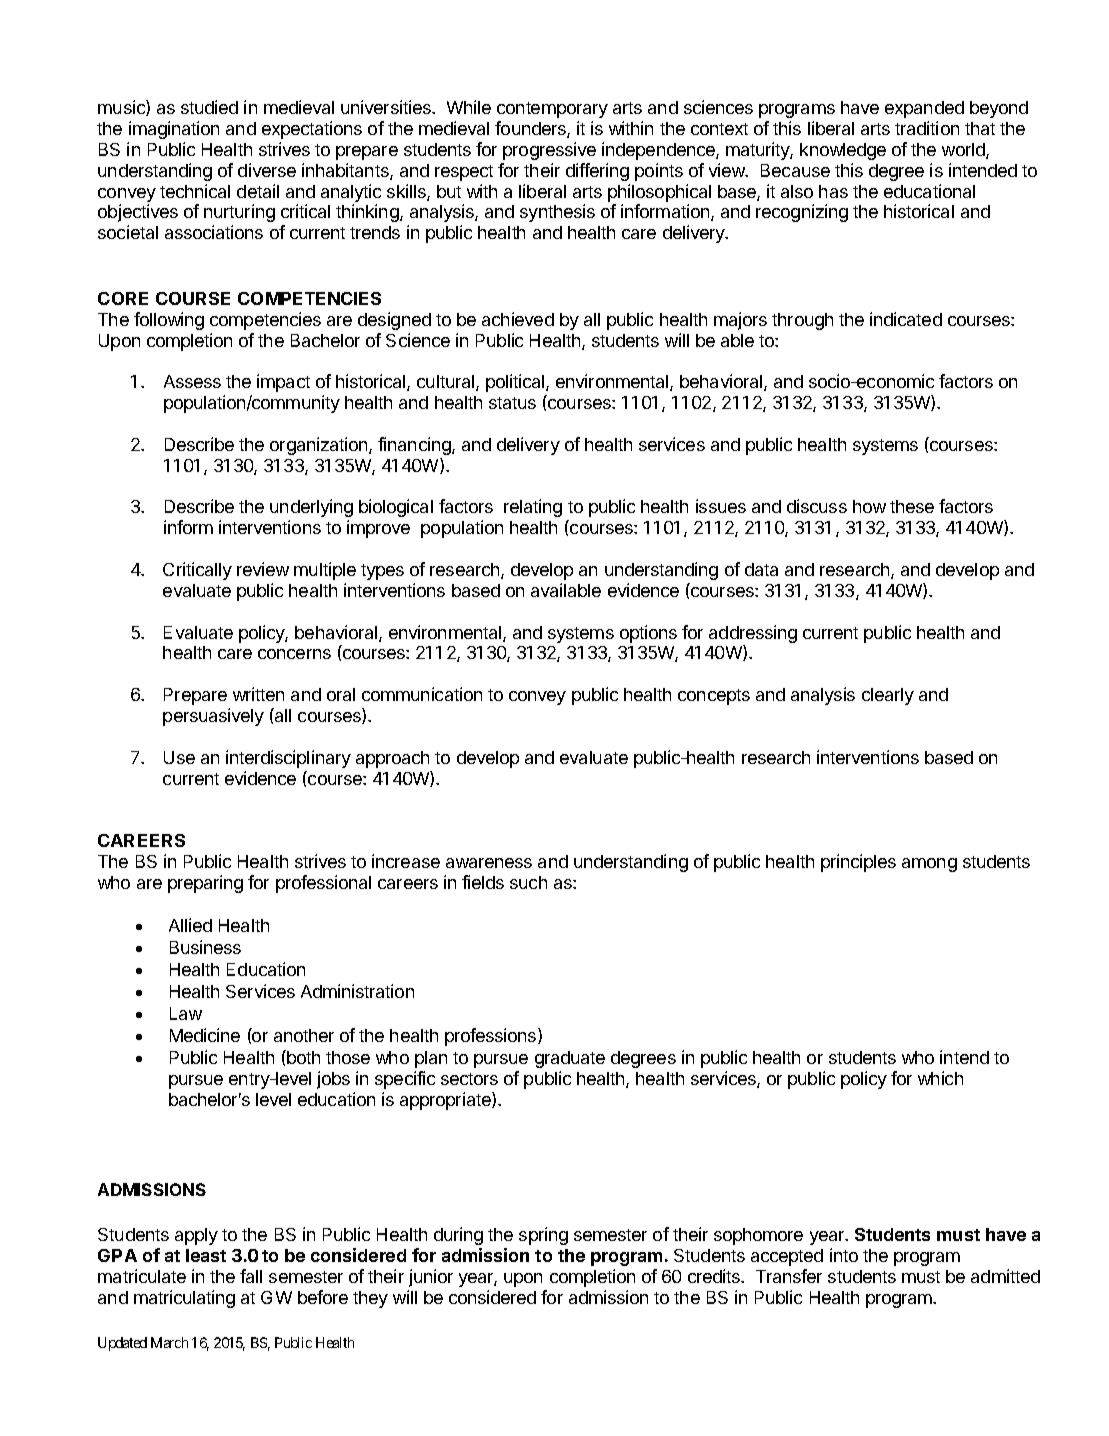  What do you see at coordinates (528, 882) in the document?
I see `such` at bounding box center [528, 882].
